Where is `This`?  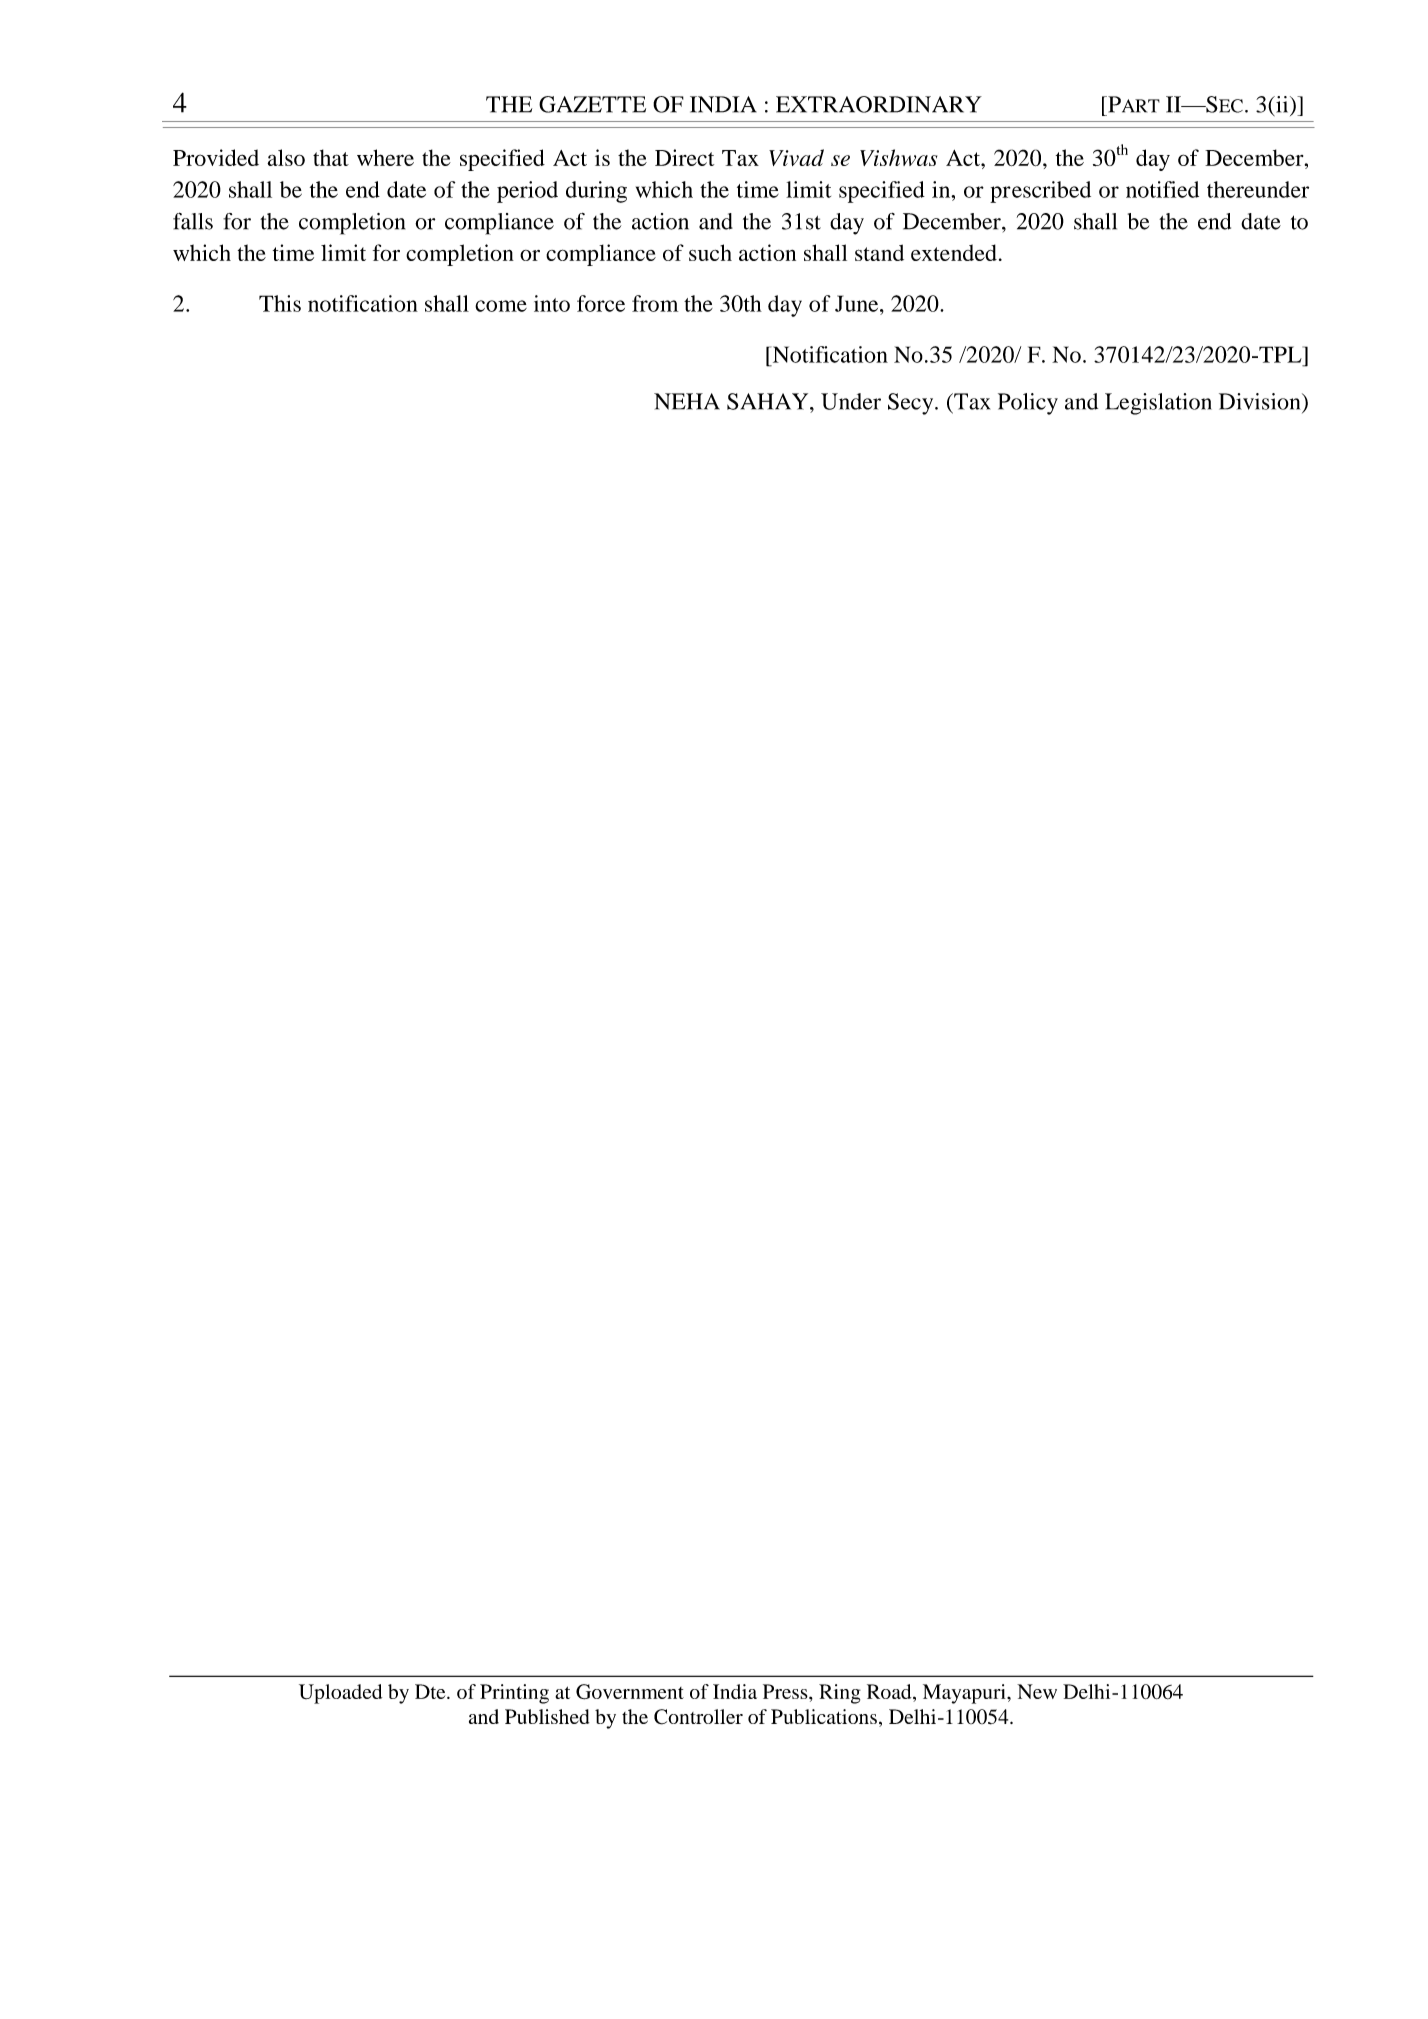
This is located at coordinates (280, 303).
